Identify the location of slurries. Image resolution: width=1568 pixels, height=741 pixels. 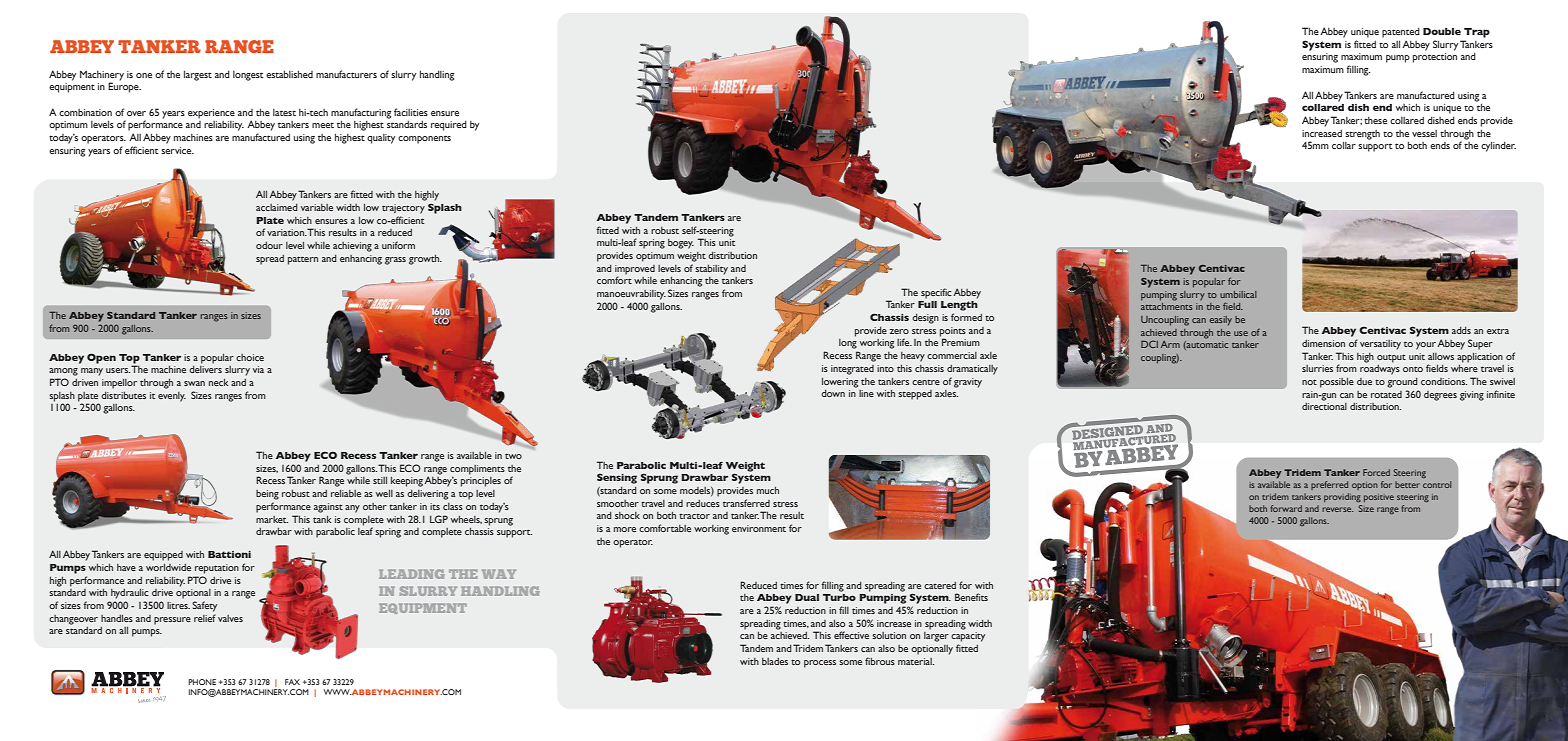
(1317, 368).
